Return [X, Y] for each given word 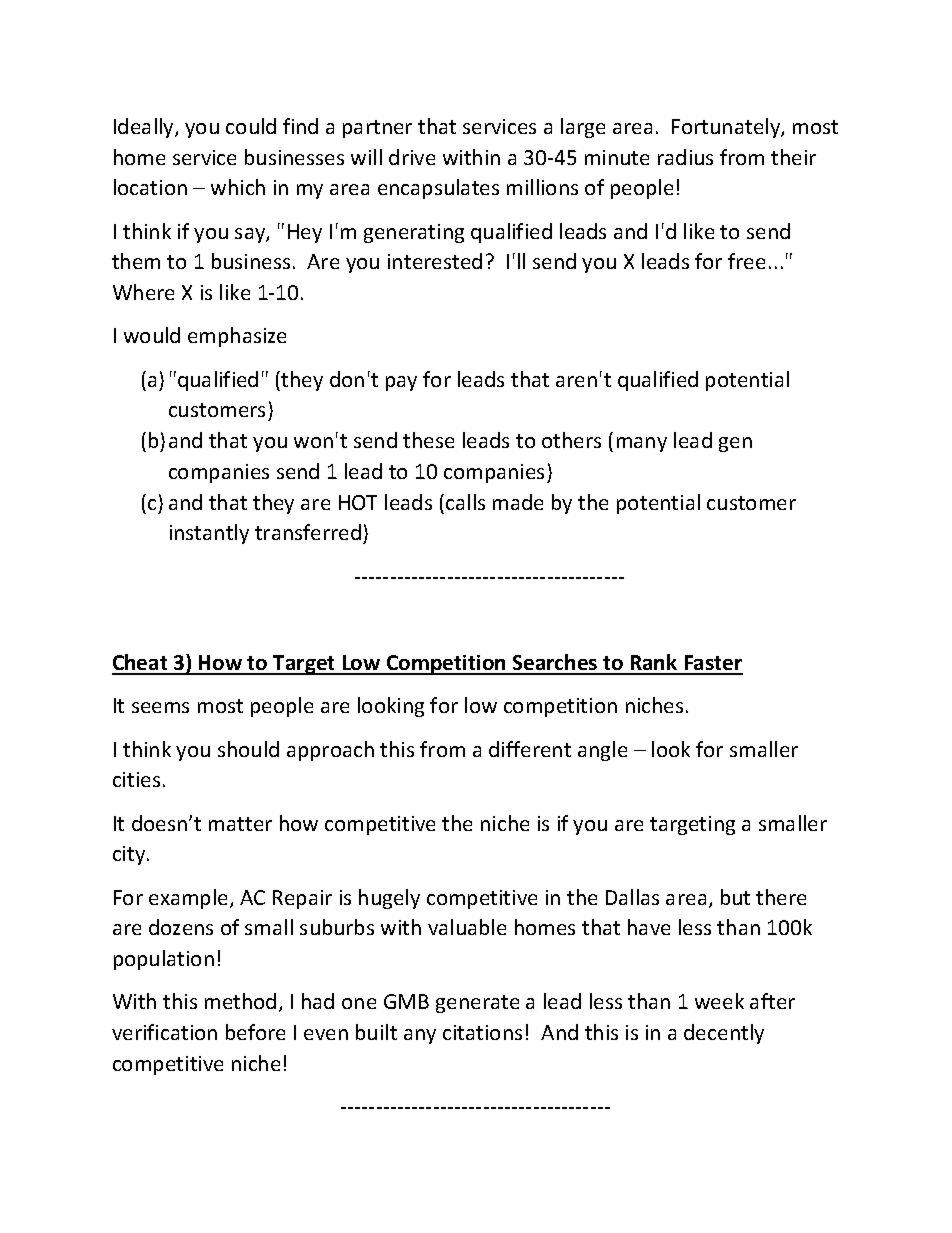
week [719, 1001]
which [238, 187]
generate [477, 1004]
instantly [209, 534]
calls [465, 502]
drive [412, 157]
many [642, 444]
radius [685, 157]
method [240, 1001]
